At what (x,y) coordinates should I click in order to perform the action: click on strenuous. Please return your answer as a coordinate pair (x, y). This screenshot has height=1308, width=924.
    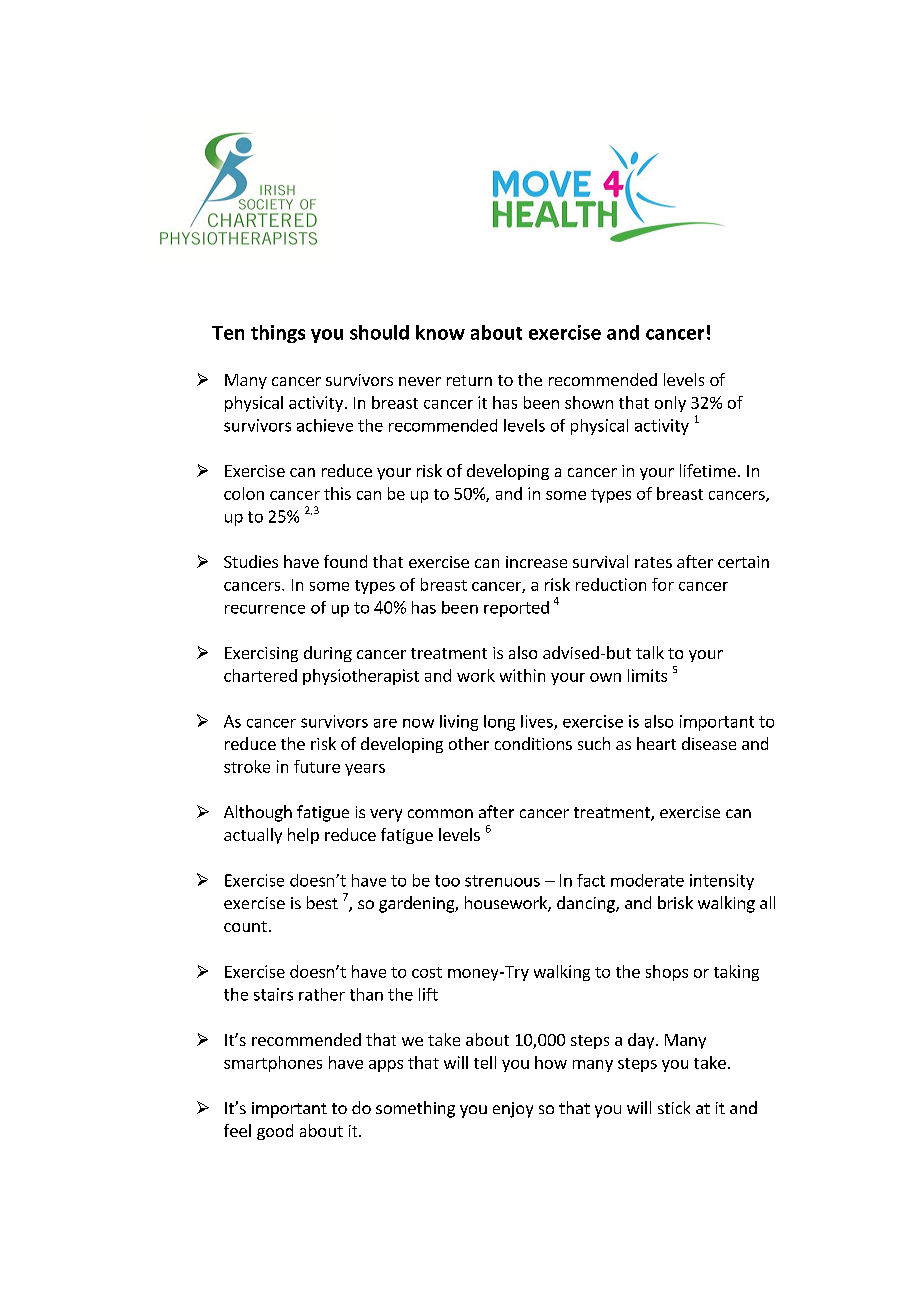
    Looking at the image, I should click on (502, 881).
